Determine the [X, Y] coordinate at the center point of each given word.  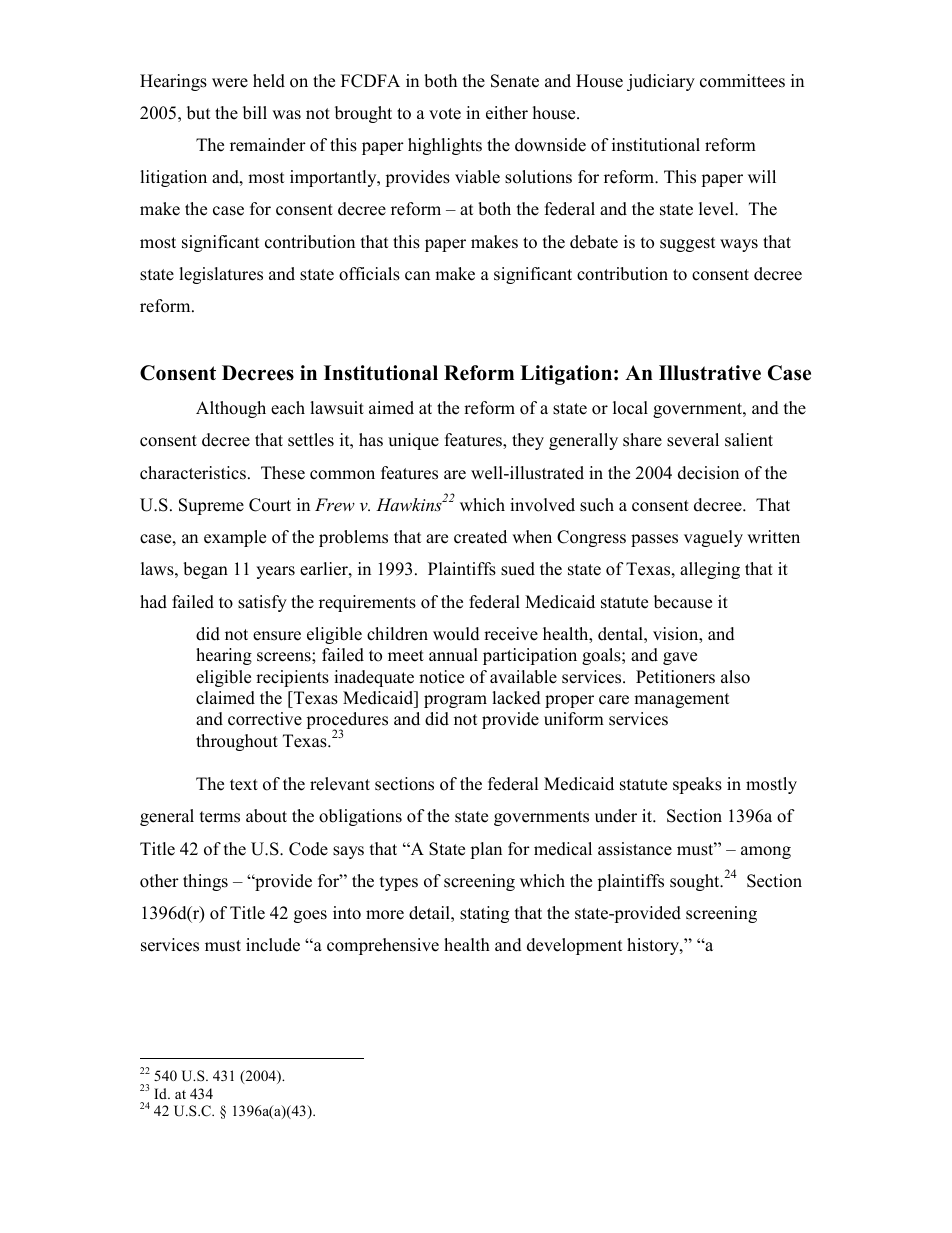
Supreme [211, 506]
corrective [265, 719]
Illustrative [710, 373]
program [455, 701]
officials [369, 274]
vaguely [713, 538]
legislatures [221, 275]
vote [445, 114]
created [480, 537]
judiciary [661, 82]
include [273, 945]
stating [484, 914]
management [681, 700]
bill [255, 113]
